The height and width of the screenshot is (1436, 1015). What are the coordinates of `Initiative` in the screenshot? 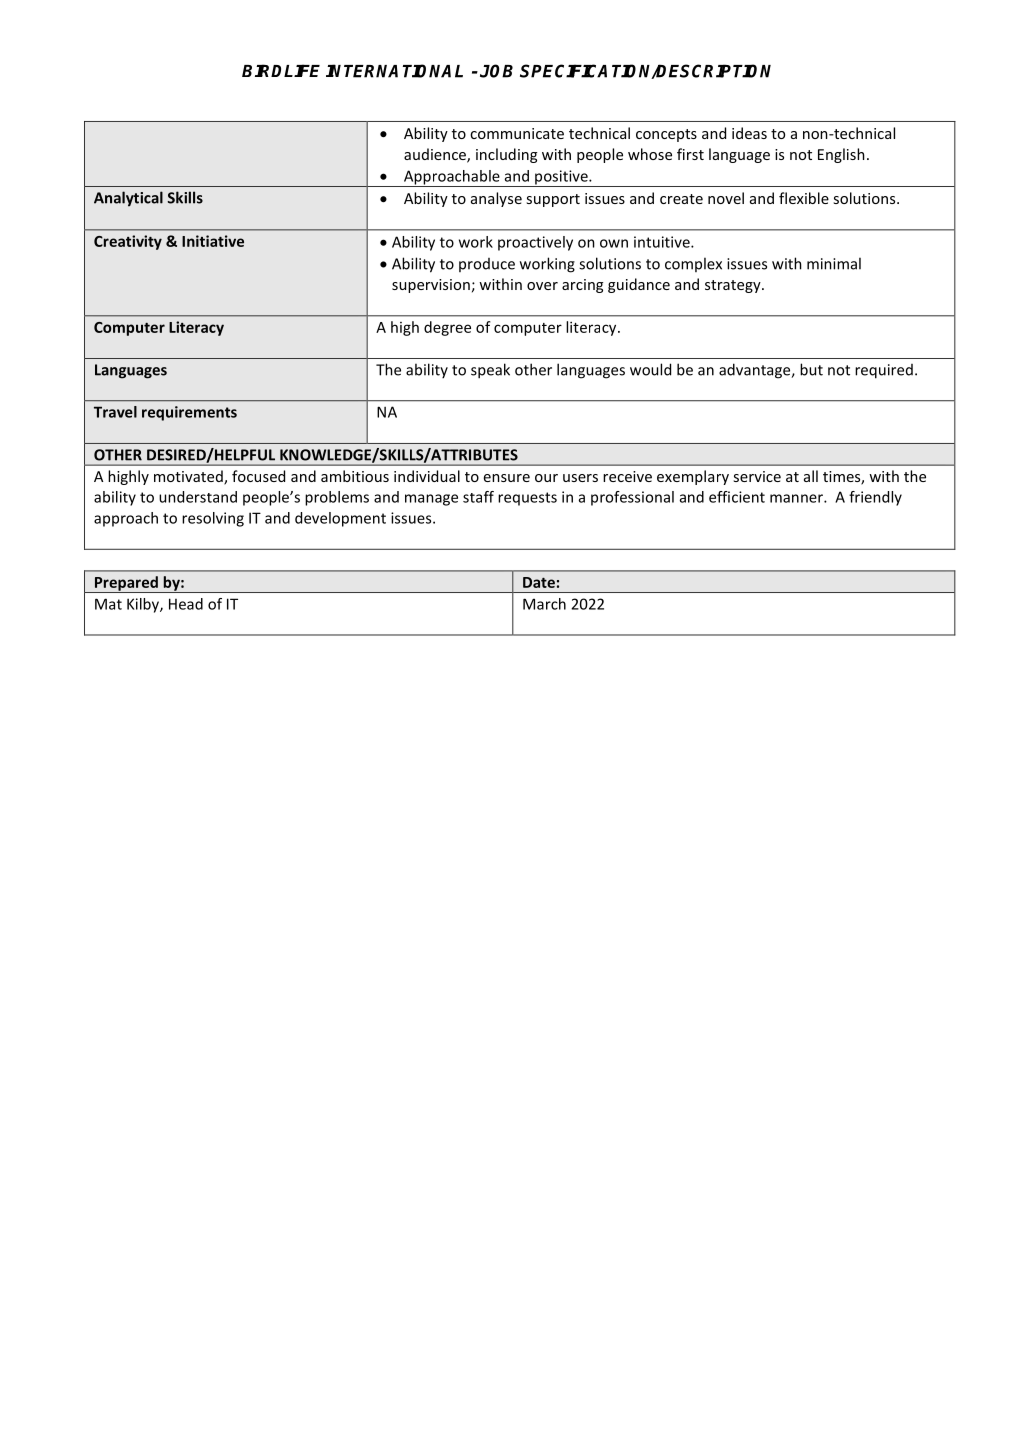 It's located at (213, 241).
